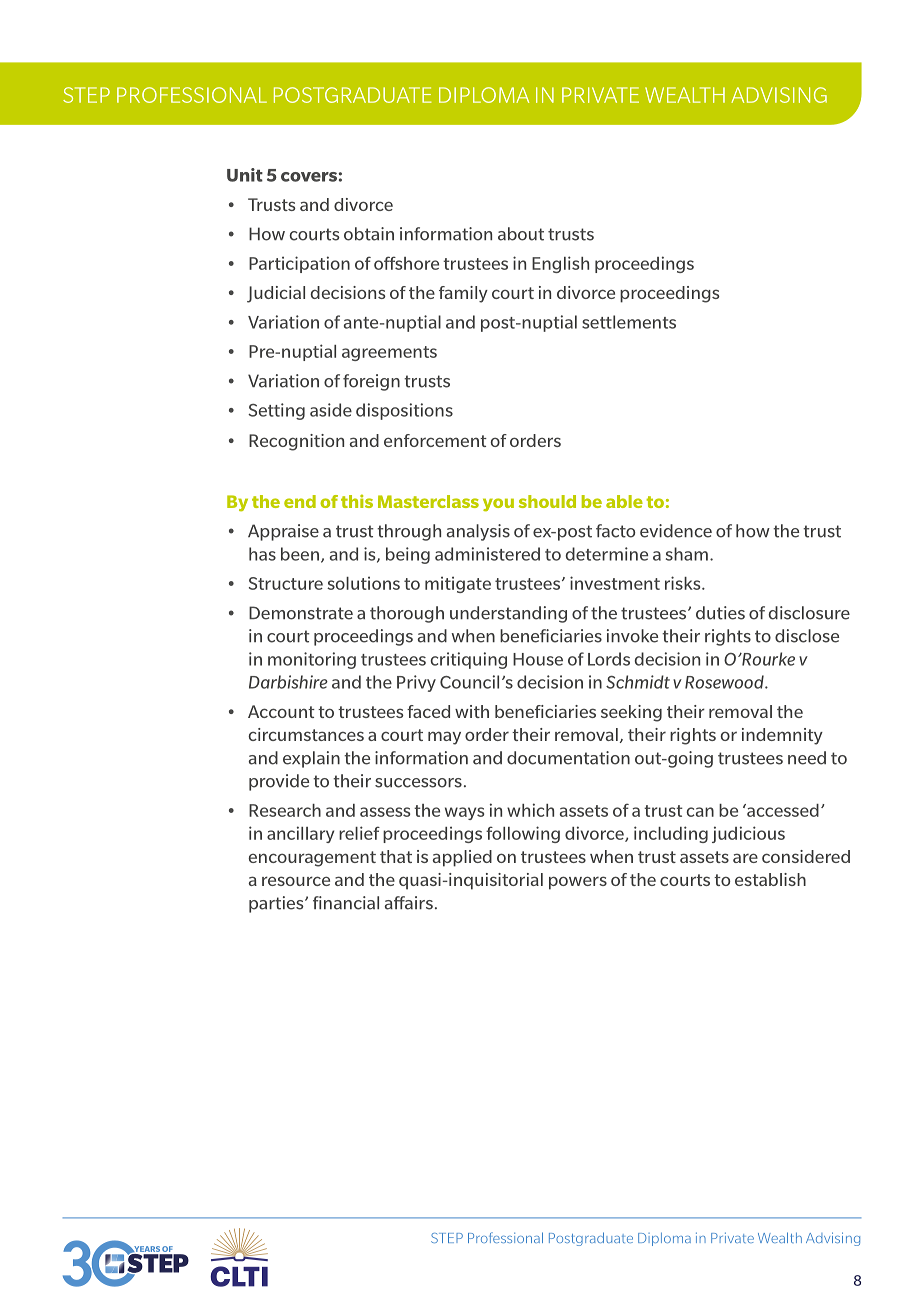 This screenshot has height=1311, width=924. What do you see at coordinates (578, 883) in the screenshot?
I see `powers` at bounding box center [578, 883].
